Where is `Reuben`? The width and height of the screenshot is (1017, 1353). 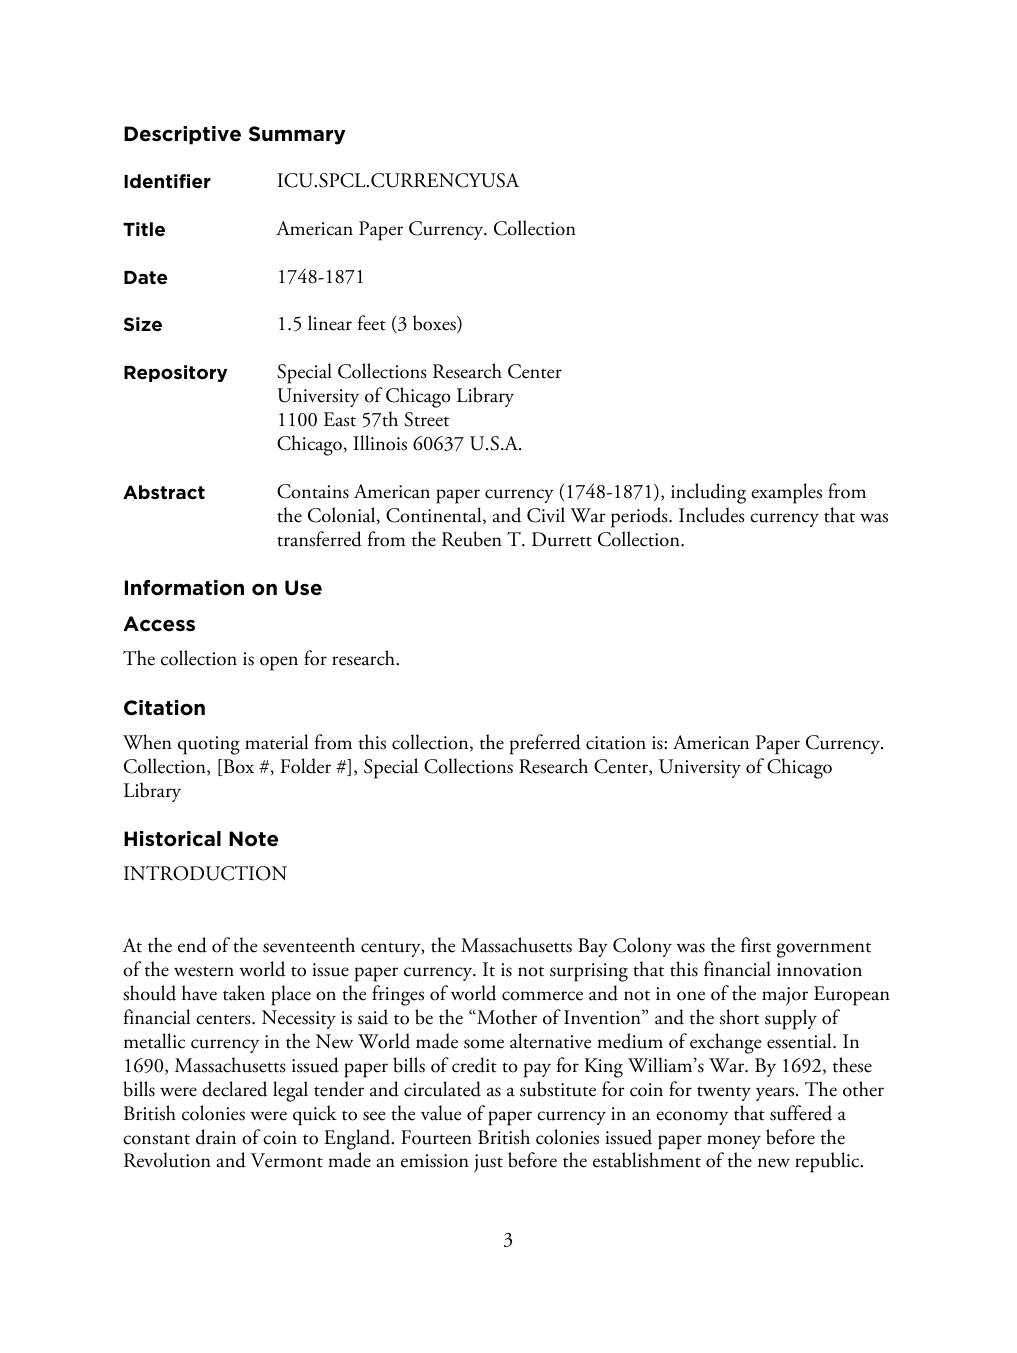
Reuben is located at coordinates (472, 539).
